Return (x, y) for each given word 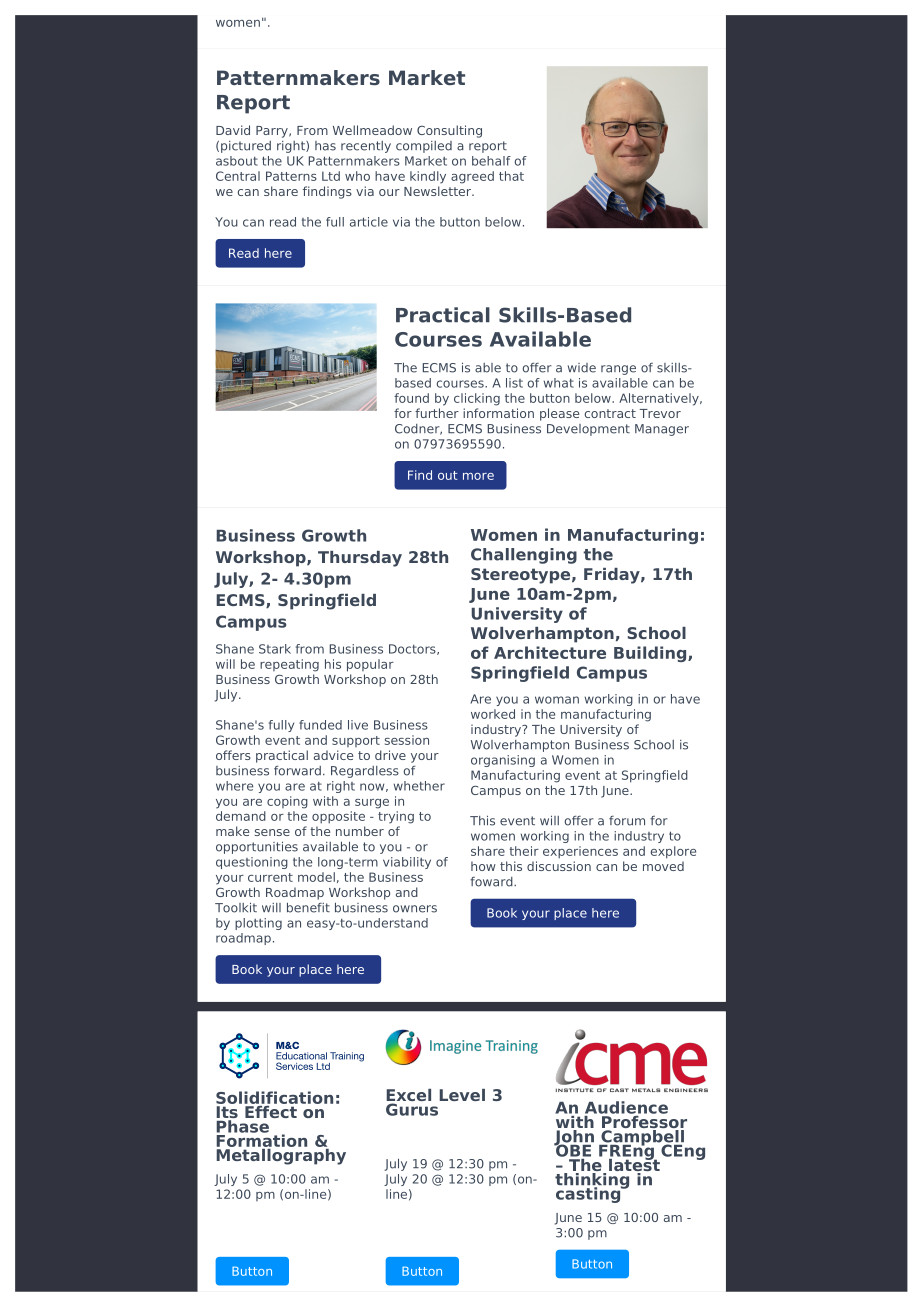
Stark (275, 649)
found (411, 398)
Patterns (291, 176)
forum (627, 821)
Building (651, 654)
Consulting (449, 131)
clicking (477, 399)
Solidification (274, 1097)
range (618, 370)
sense (272, 832)
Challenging (524, 556)
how (483, 866)
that (511, 176)
